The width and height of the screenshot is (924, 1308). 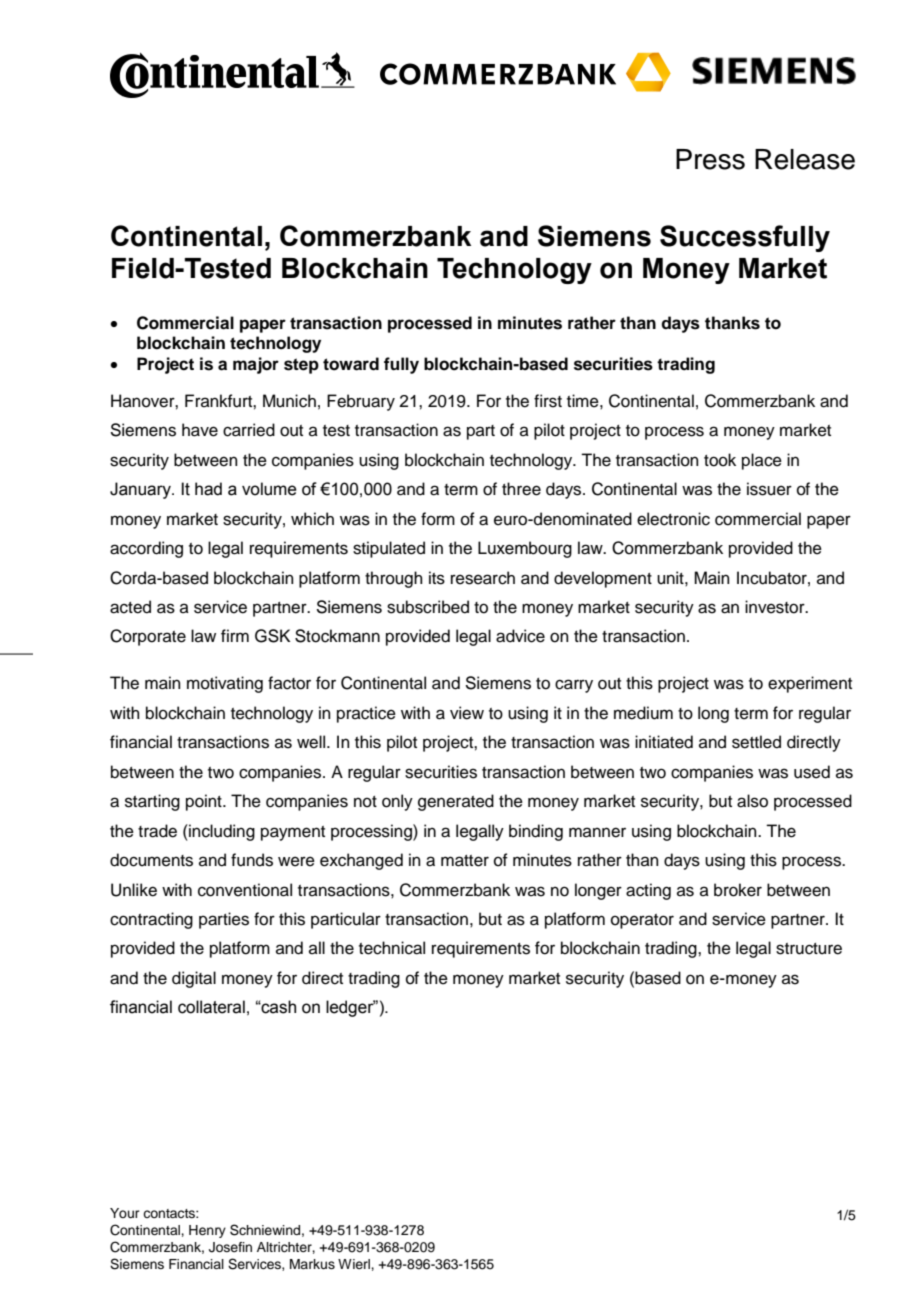 What do you see at coordinates (351, 364) in the screenshot?
I see `toward` at bounding box center [351, 364].
